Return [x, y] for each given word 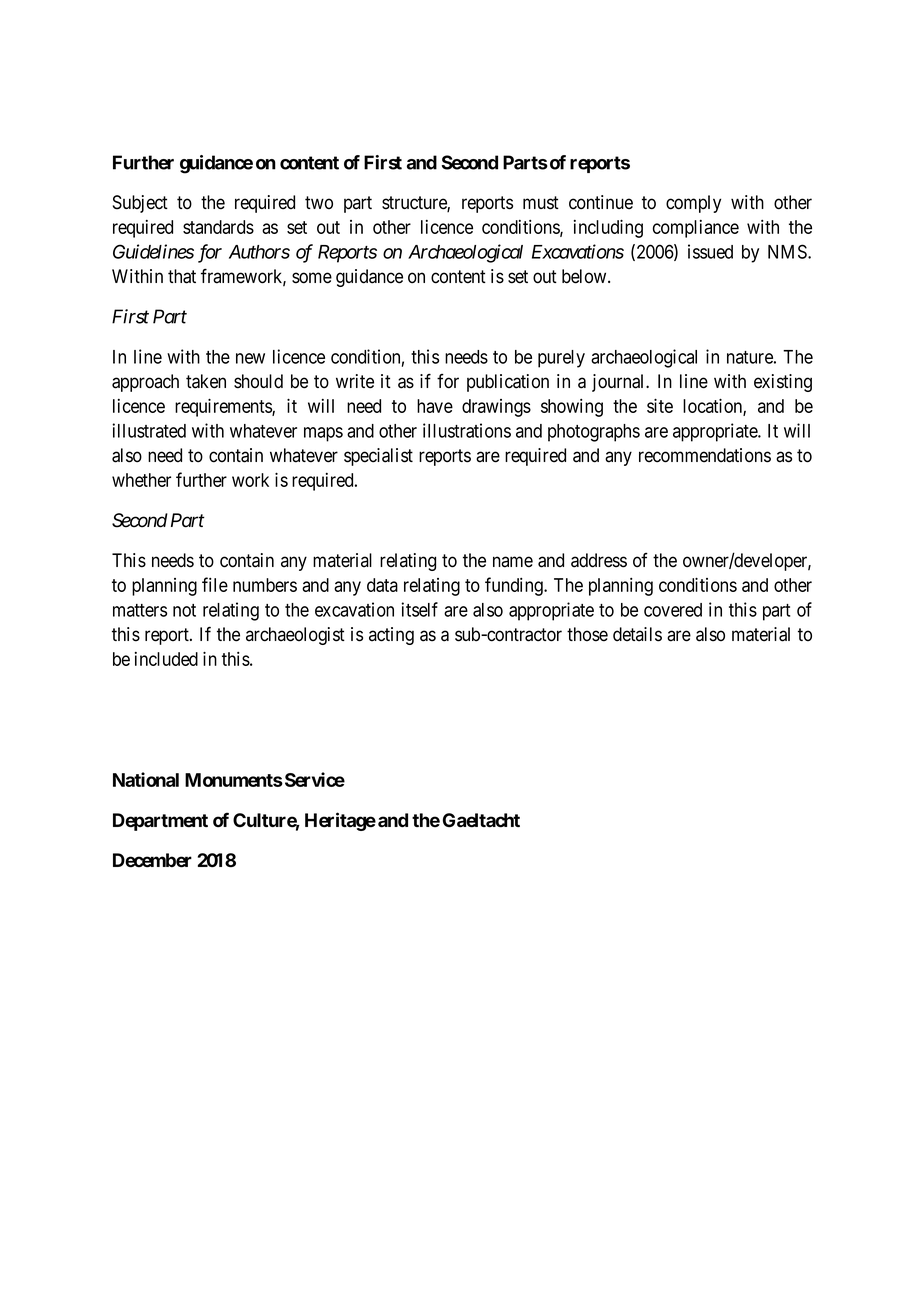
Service [315, 779]
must [541, 203]
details [637, 634]
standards [218, 227]
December [152, 860]
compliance [696, 229]
